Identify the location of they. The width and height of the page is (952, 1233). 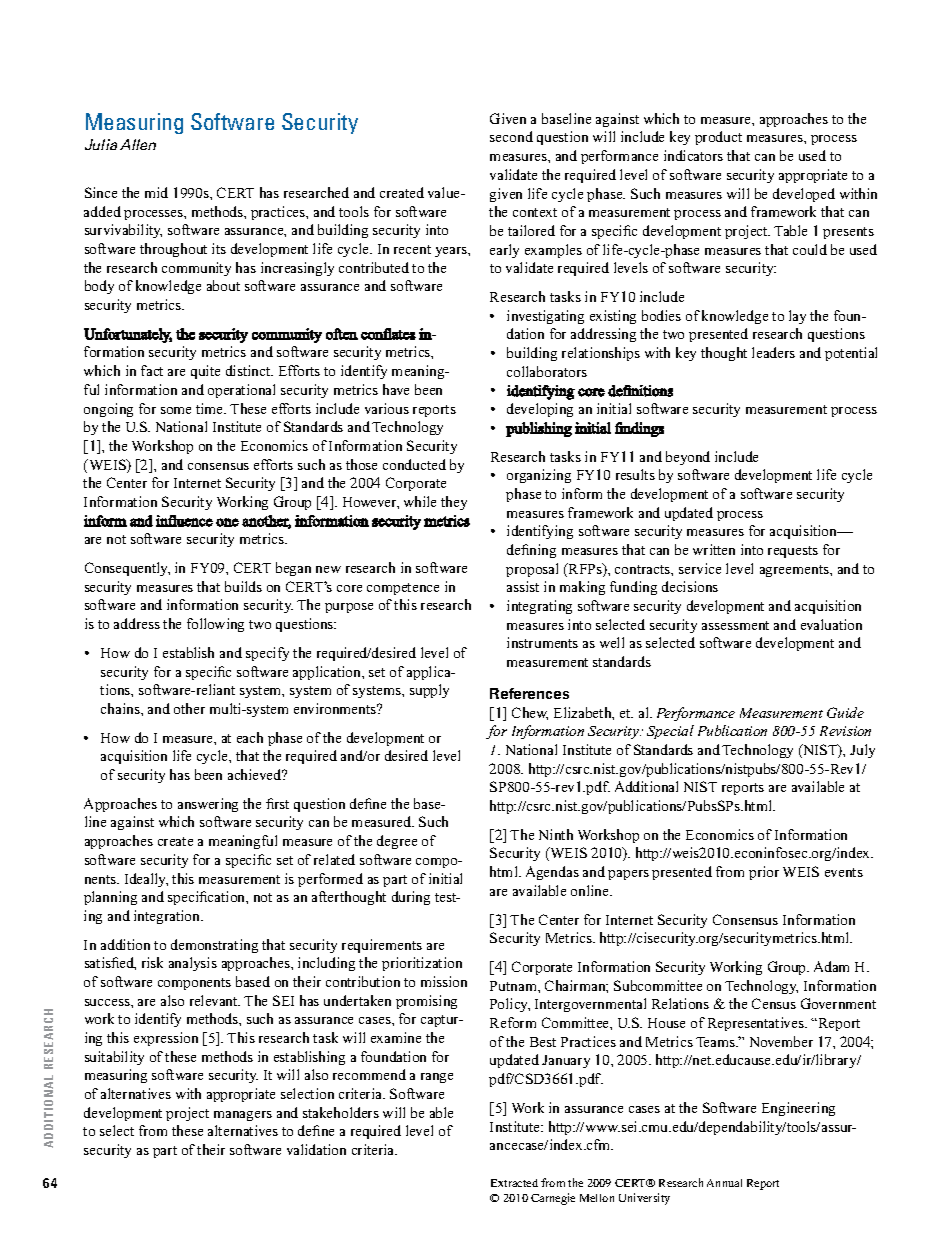
(454, 503).
